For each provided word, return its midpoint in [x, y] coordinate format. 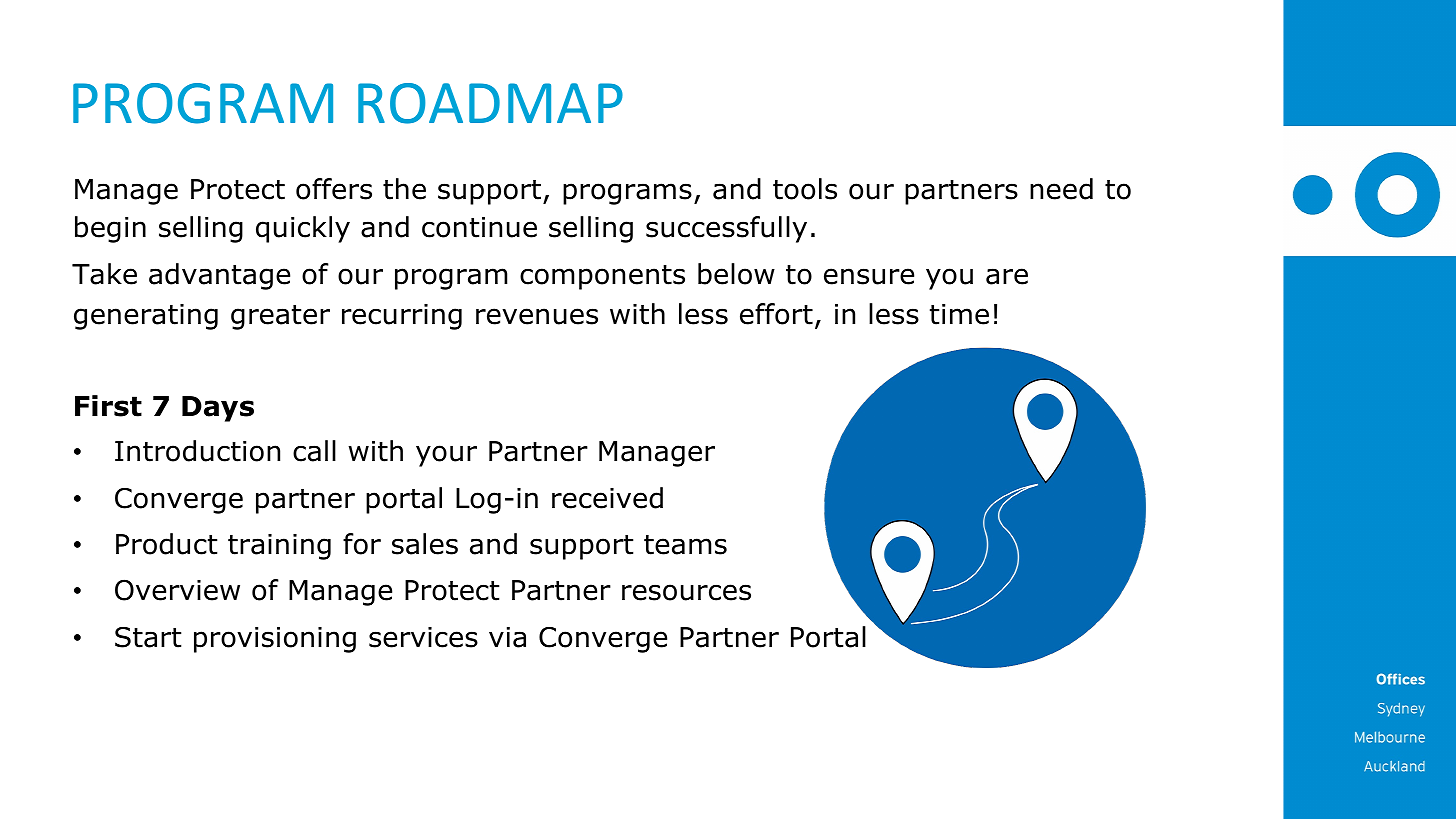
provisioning [275, 640]
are [1007, 276]
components [602, 277]
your [446, 456]
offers [334, 189]
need [1061, 189]
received [607, 498]
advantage [219, 276]
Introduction [197, 451]
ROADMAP [490, 103]
